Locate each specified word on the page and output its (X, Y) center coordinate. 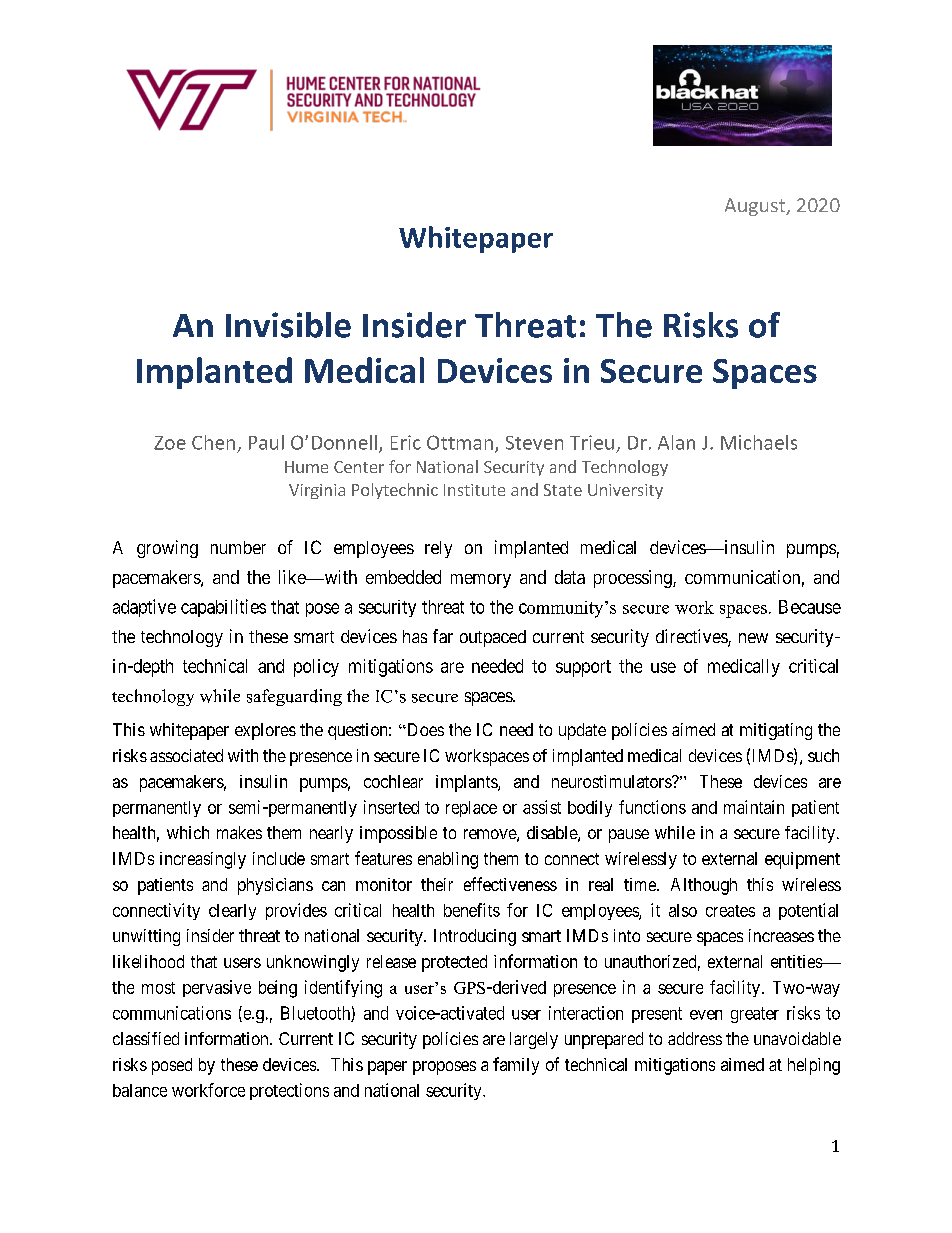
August (756, 207)
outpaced (493, 638)
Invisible (288, 325)
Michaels (759, 442)
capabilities (223, 608)
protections (289, 1091)
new (753, 638)
